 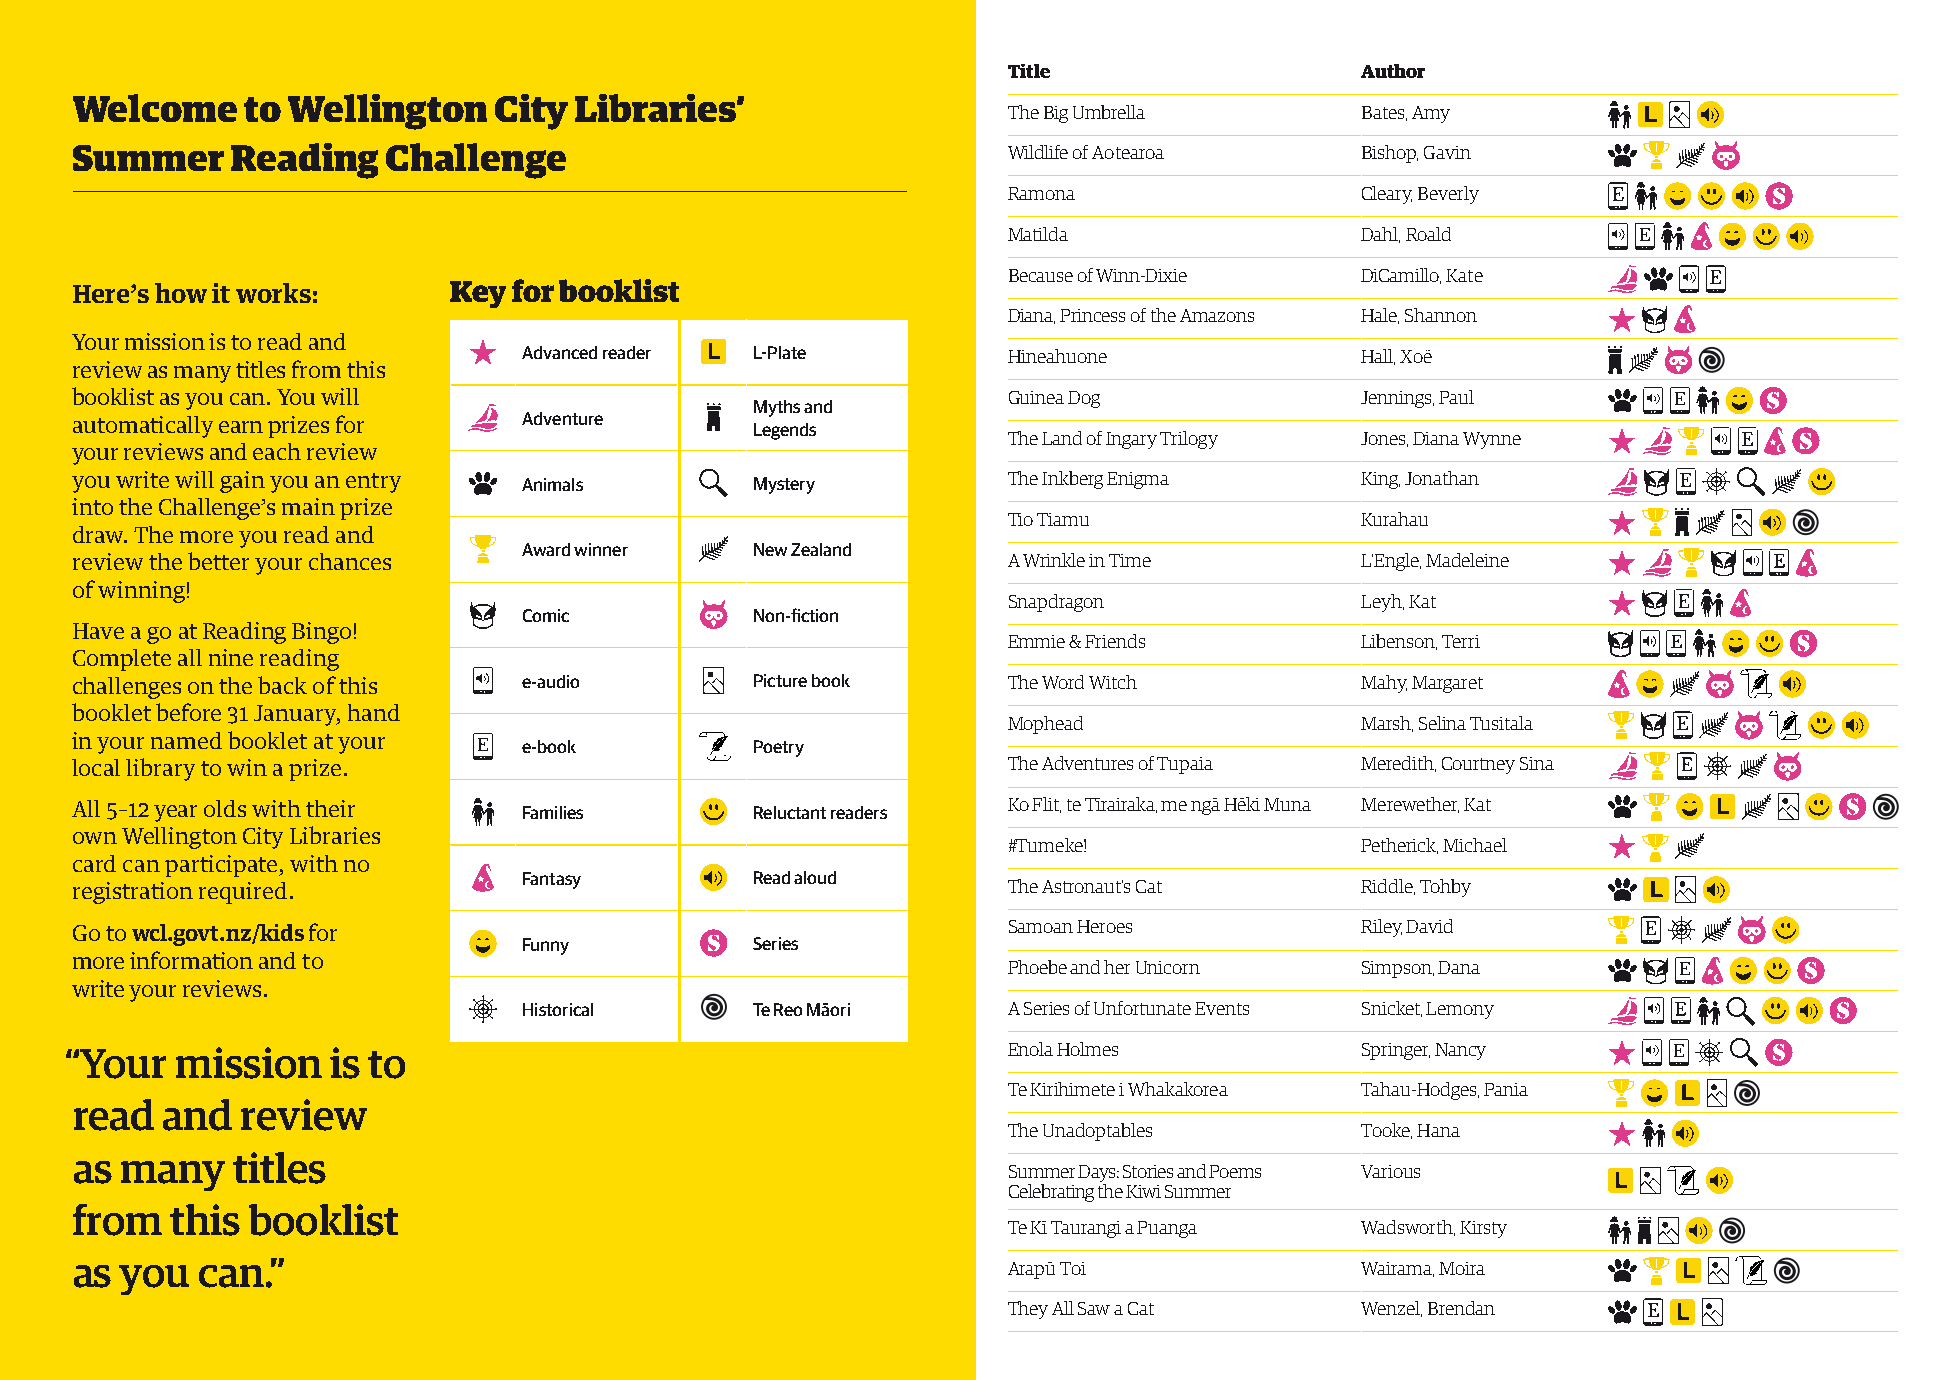 I want to click on Marsh, so click(x=1387, y=724).
